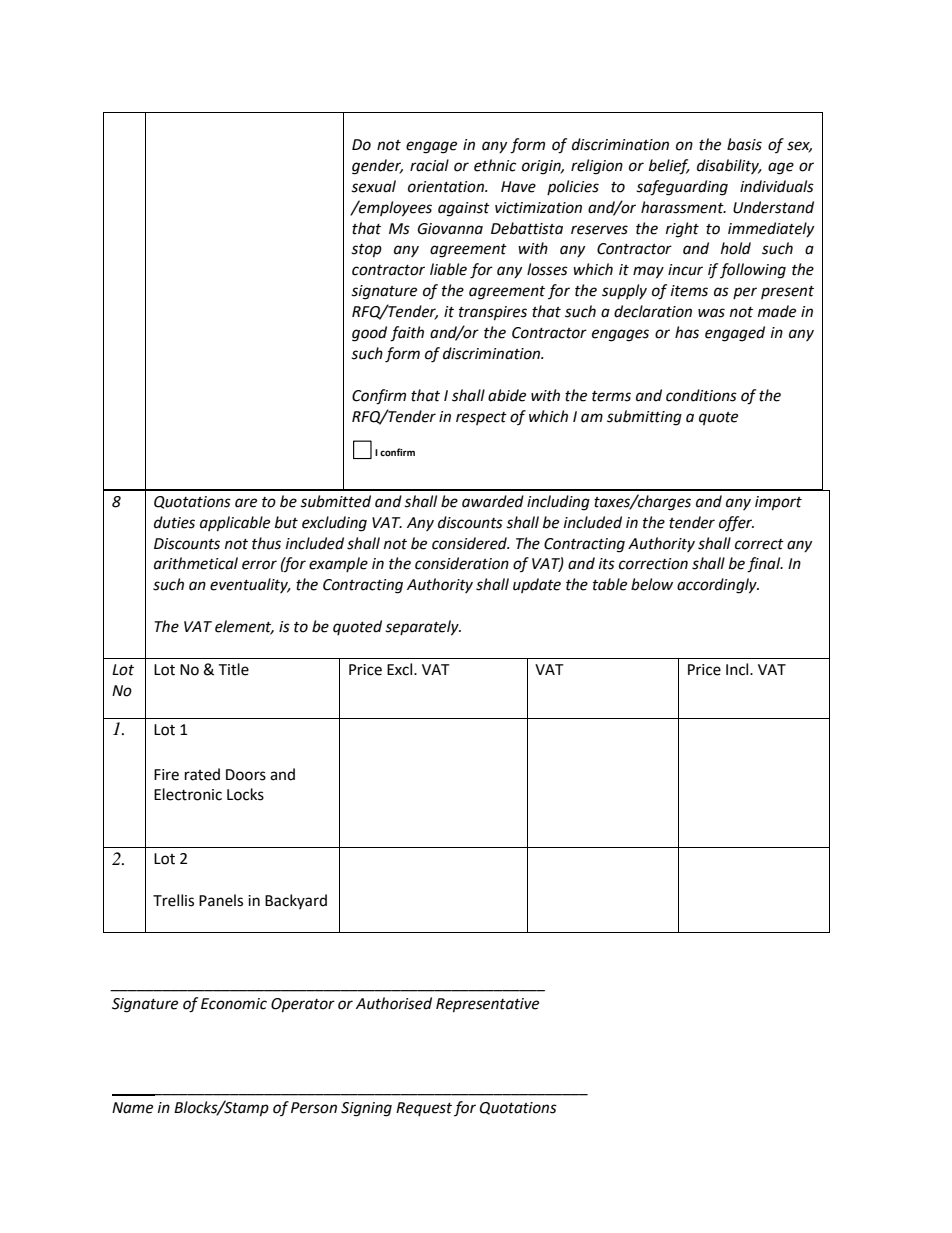  I want to click on Title, so click(233, 669).
